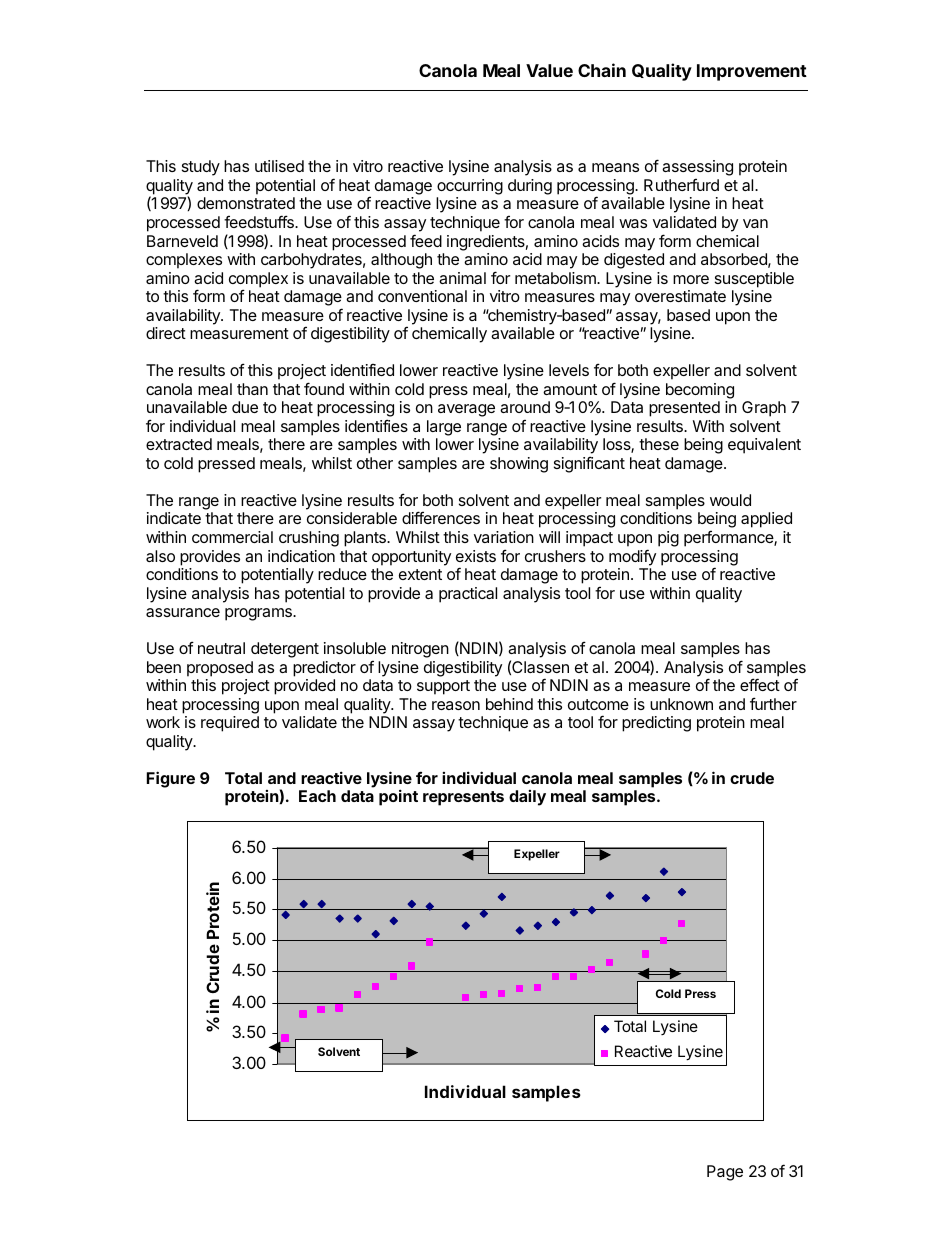 The image size is (952, 1233). What do you see at coordinates (201, 168) in the document?
I see `study` at bounding box center [201, 168].
